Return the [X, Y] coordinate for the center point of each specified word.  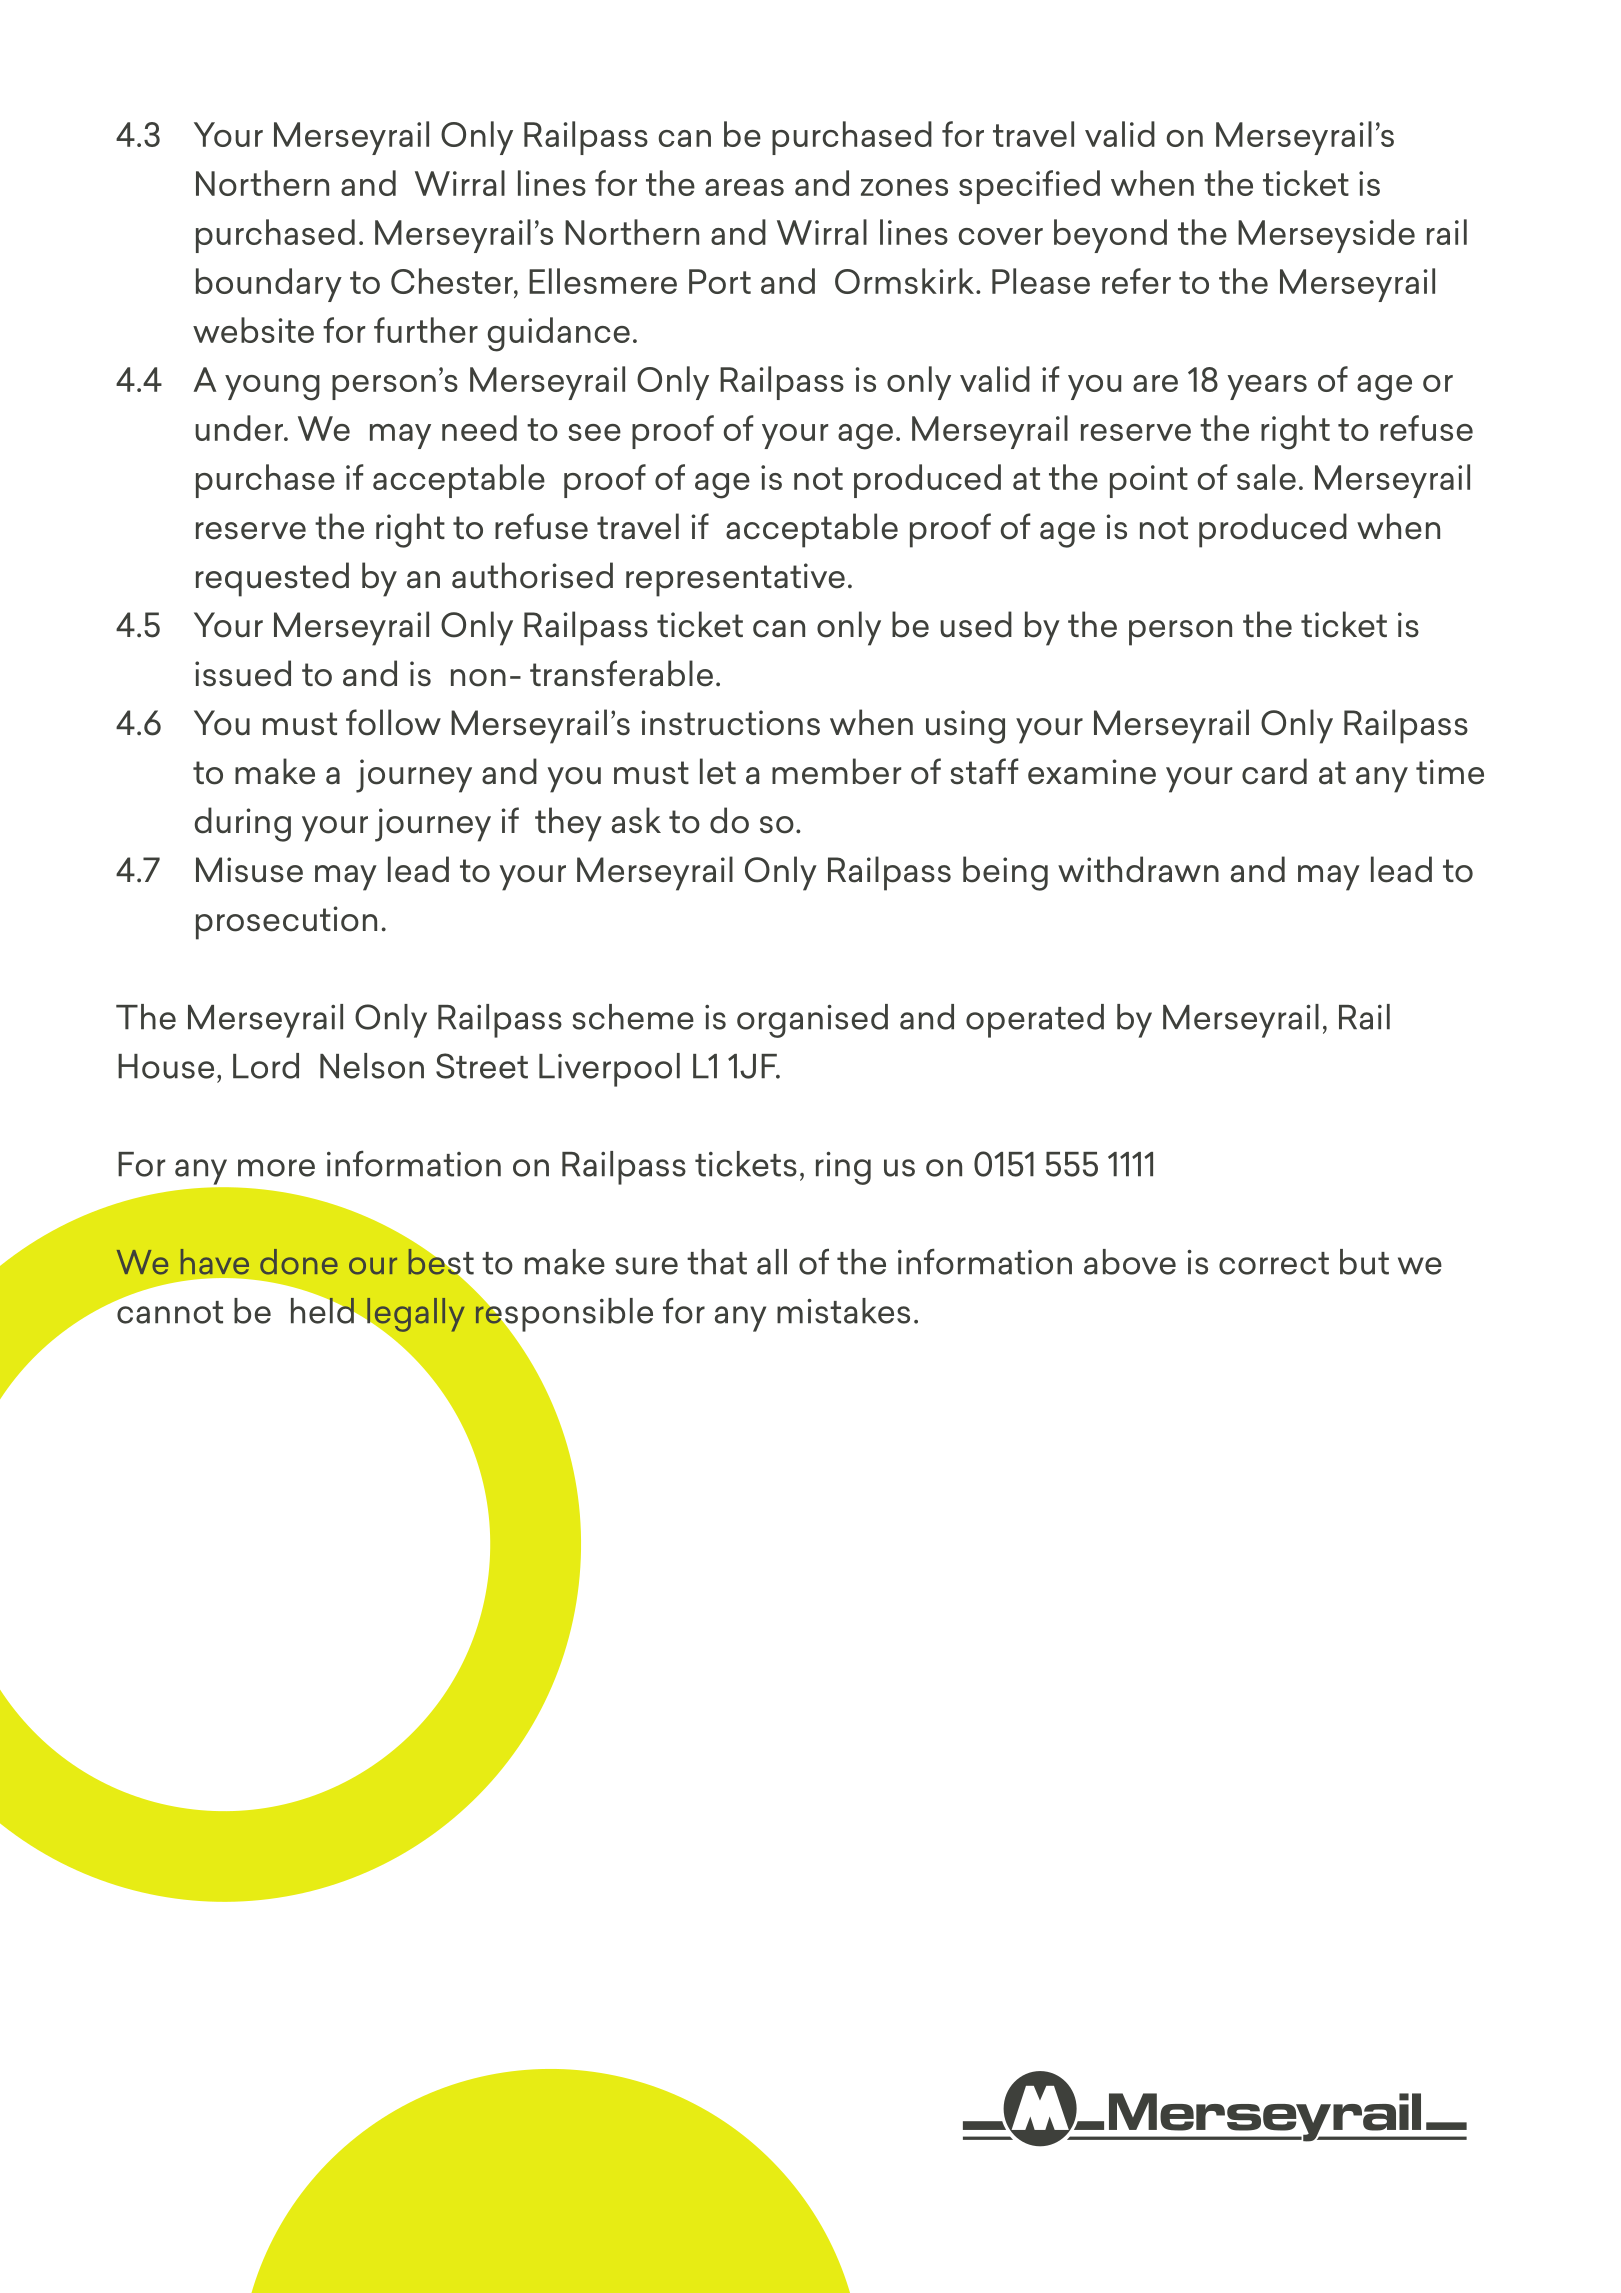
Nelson [372, 1066]
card [1274, 771]
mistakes [843, 1311]
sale [1266, 477]
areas [744, 187]
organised [812, 1021]
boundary [269, 285]
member [836, 771]
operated [1035, 1021]
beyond [1110, 236]
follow [393, 722]
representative [735, 580]
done [299, 1262]
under [240, 428]
